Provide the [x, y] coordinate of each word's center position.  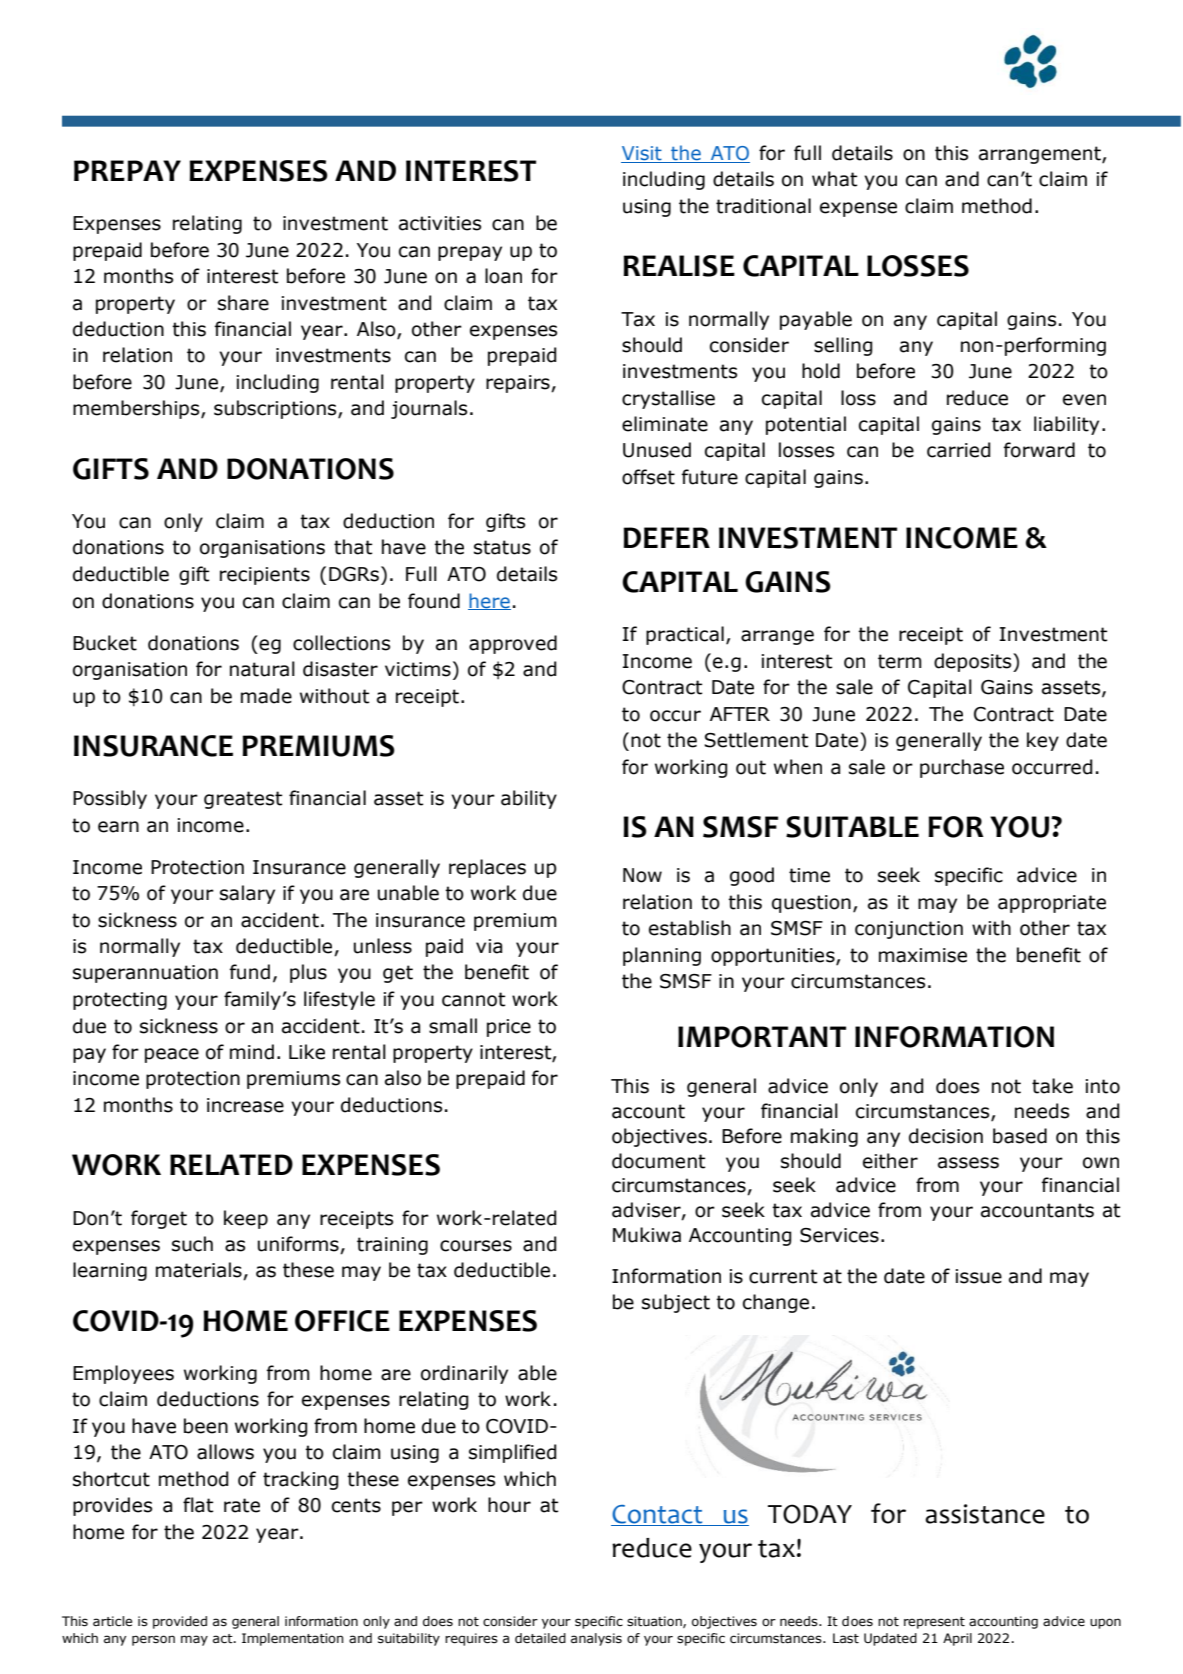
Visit [642, 154]
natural [262, 669]
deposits [974, 662]
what [834, 179]
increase [245, 1105]
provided [180, 1622]
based [1020, 1136]
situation [655, 1622]
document [658, 1161]
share [243, 303]
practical [685, 635]
